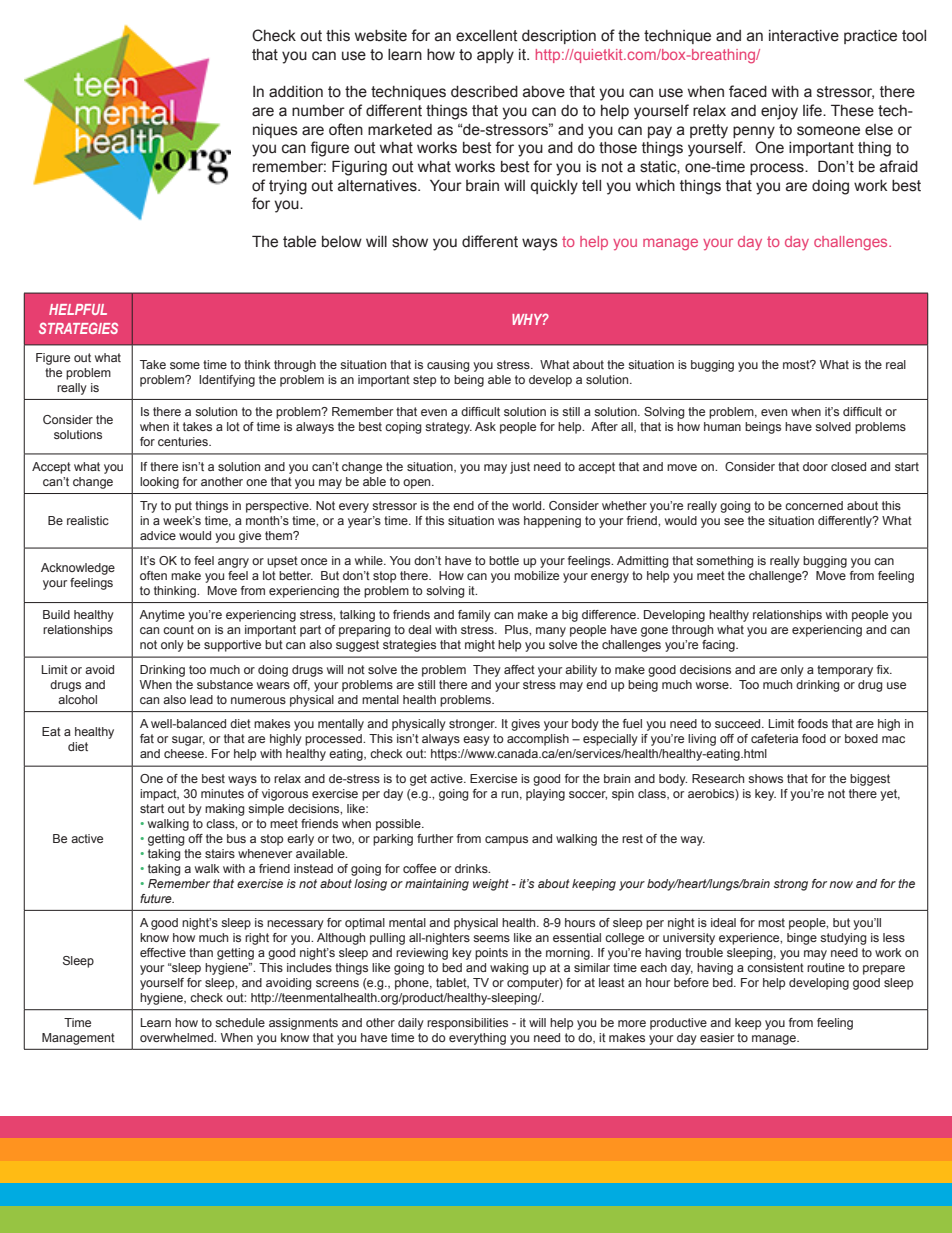 Image resolution: width=952 pixels, height=1233 pixels. Describe the element at coordinates (296, 92) in the screenshot. I see `addition` at that location.
